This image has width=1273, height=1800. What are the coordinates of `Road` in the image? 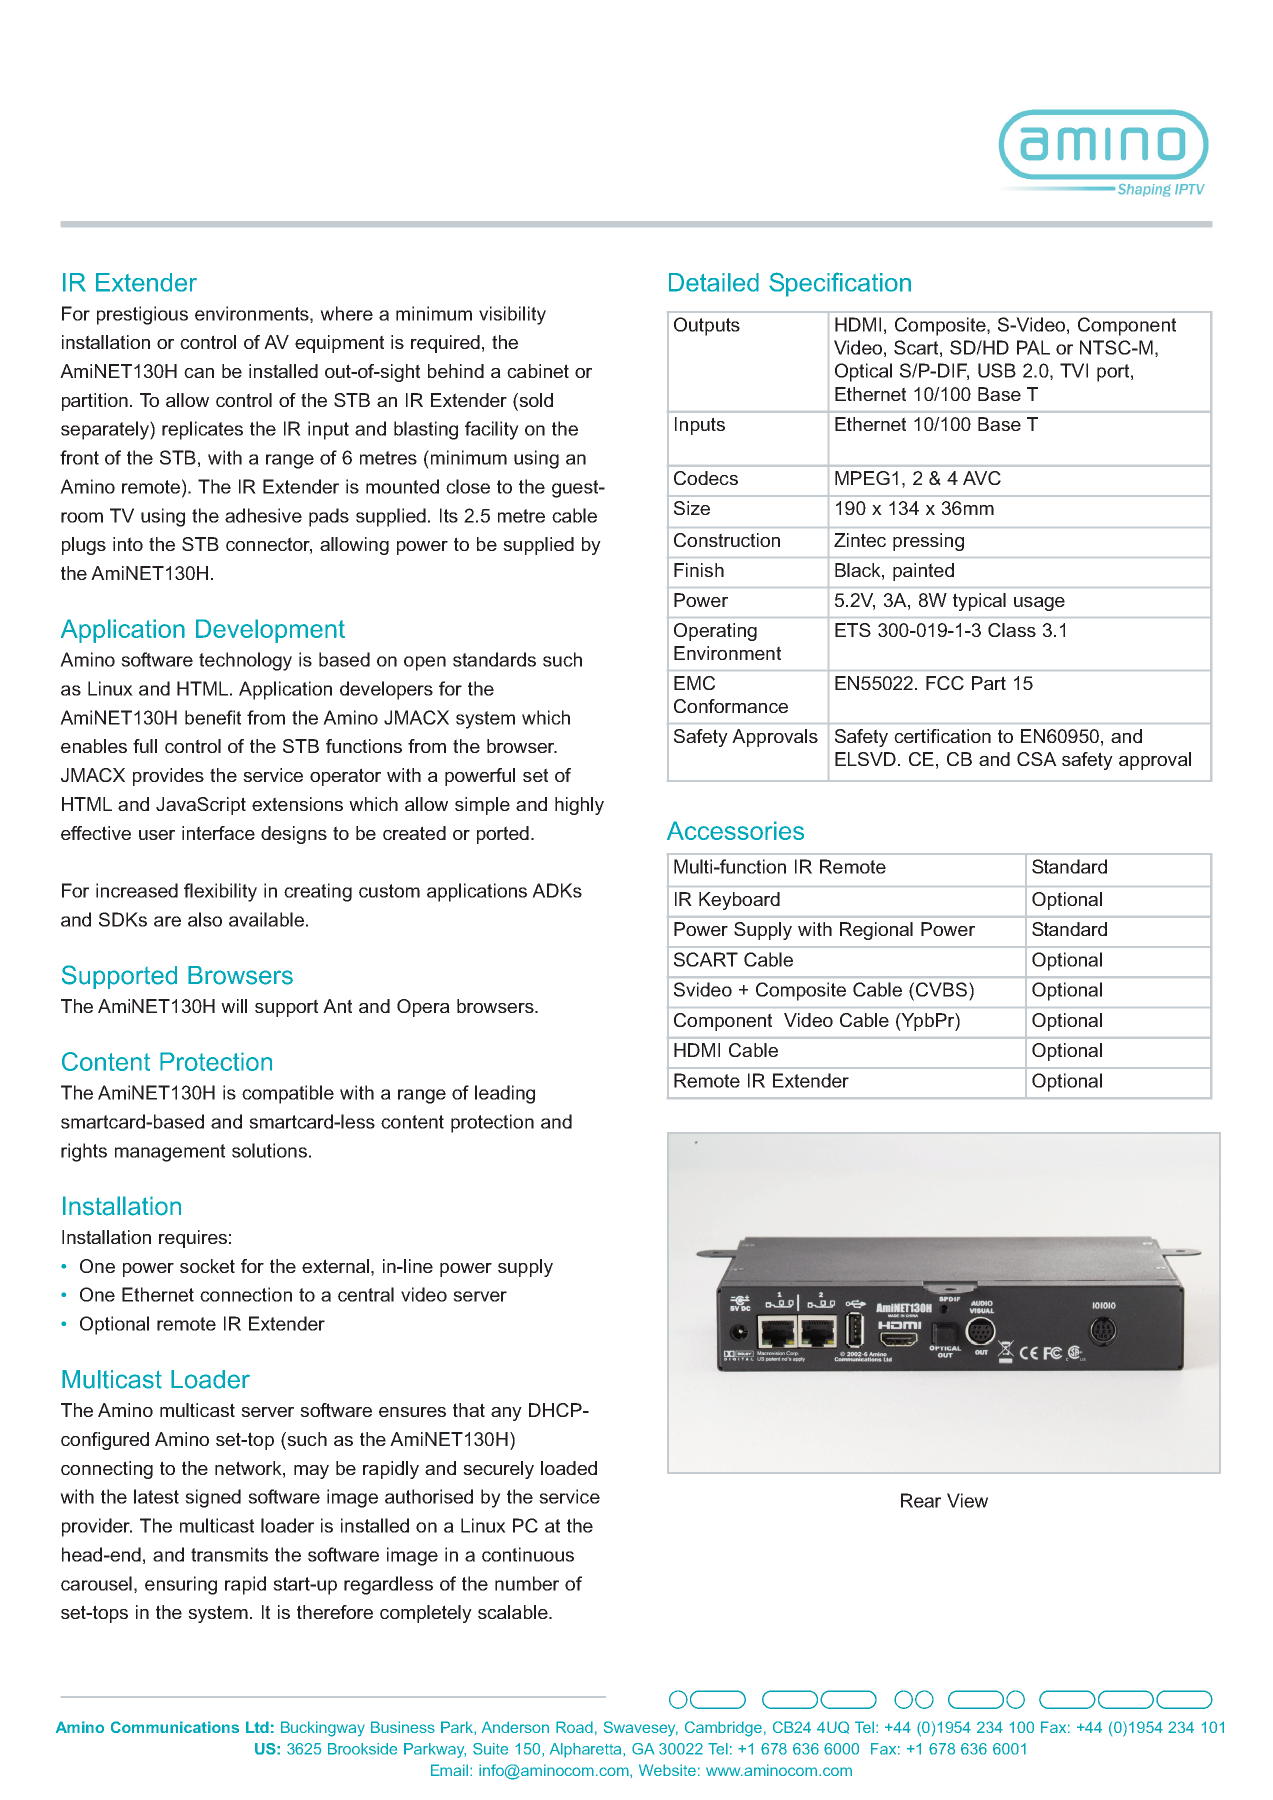 It's located at (574, 1727).
